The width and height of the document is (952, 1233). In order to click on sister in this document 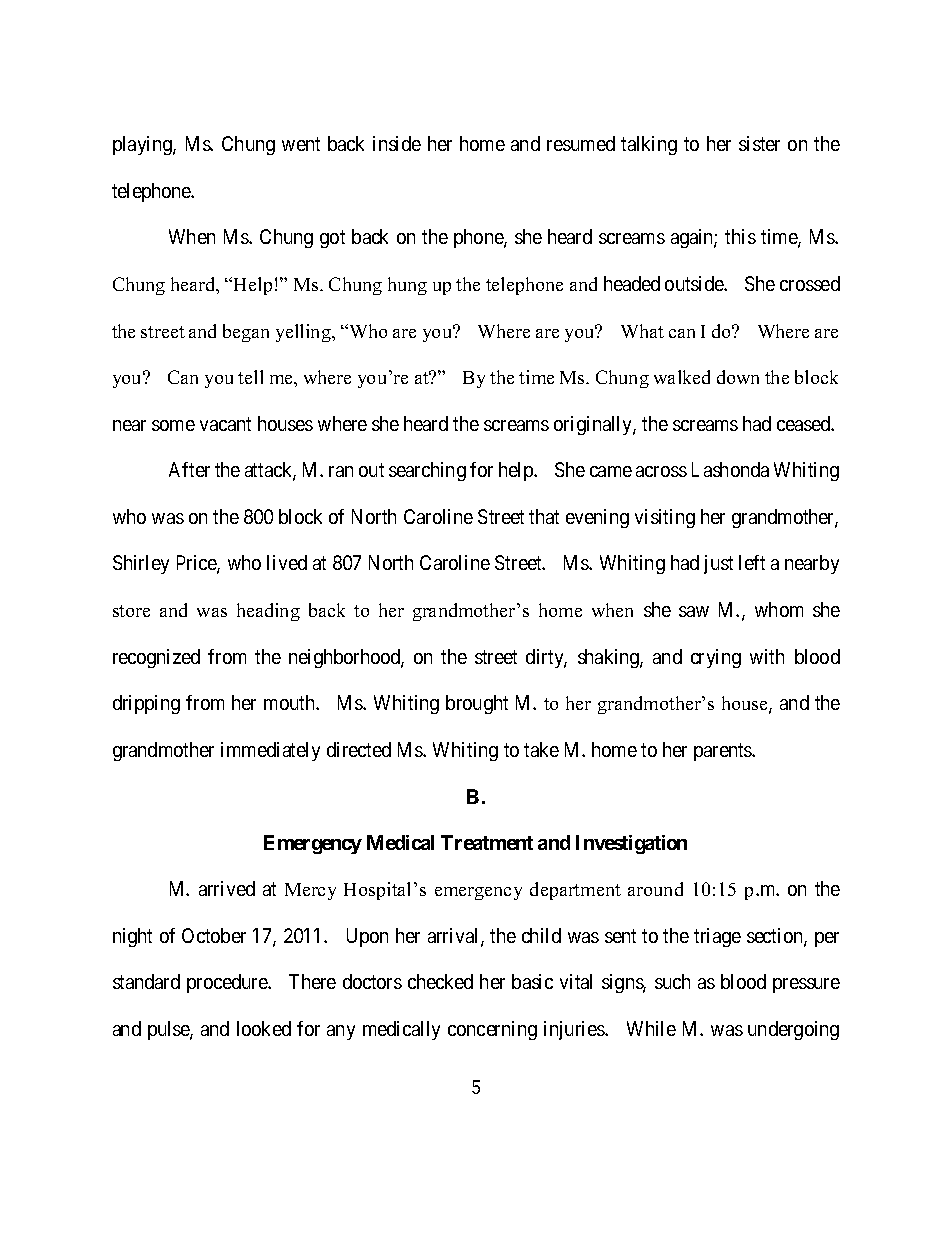, I will do `click(759, 143)`.
